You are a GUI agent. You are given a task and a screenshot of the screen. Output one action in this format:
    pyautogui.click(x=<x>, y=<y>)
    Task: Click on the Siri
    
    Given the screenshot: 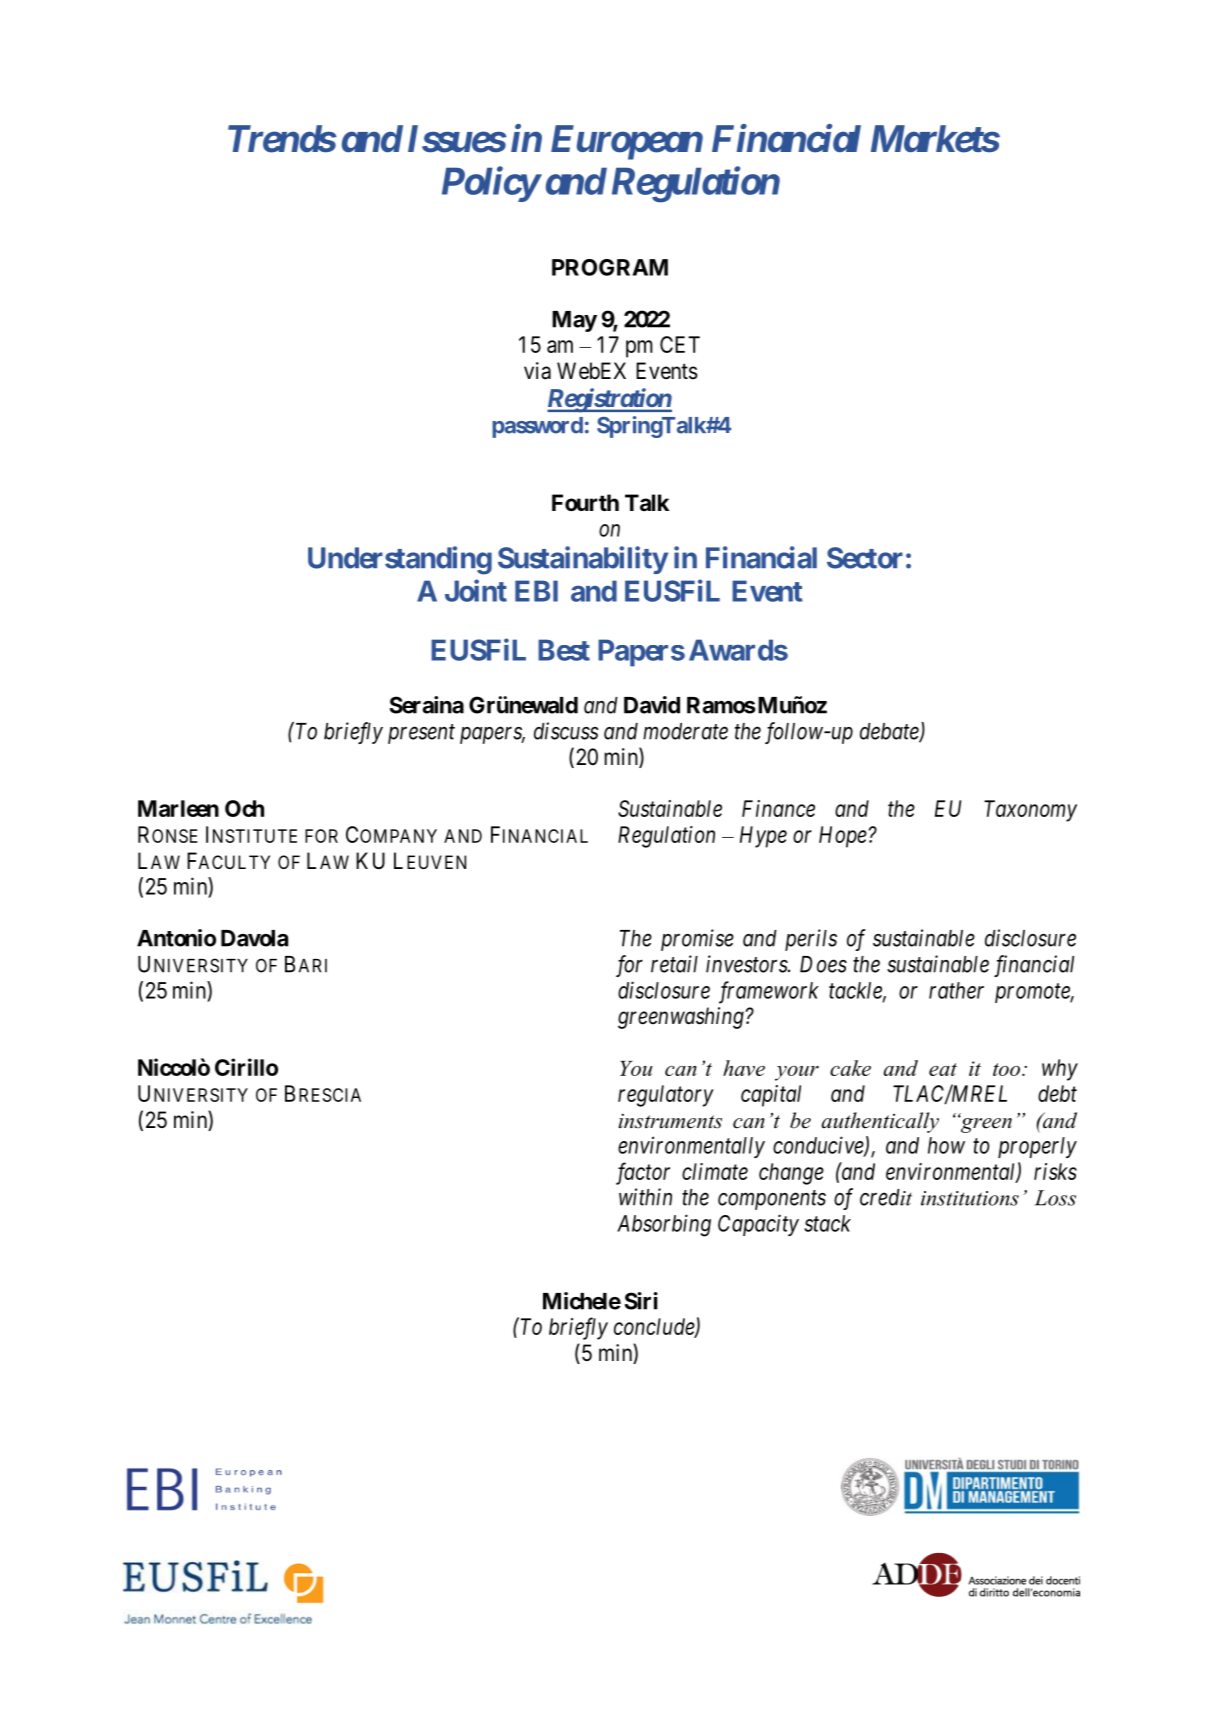 What is the action you would take?
    pyautogui.click(x=641, y=1301)
